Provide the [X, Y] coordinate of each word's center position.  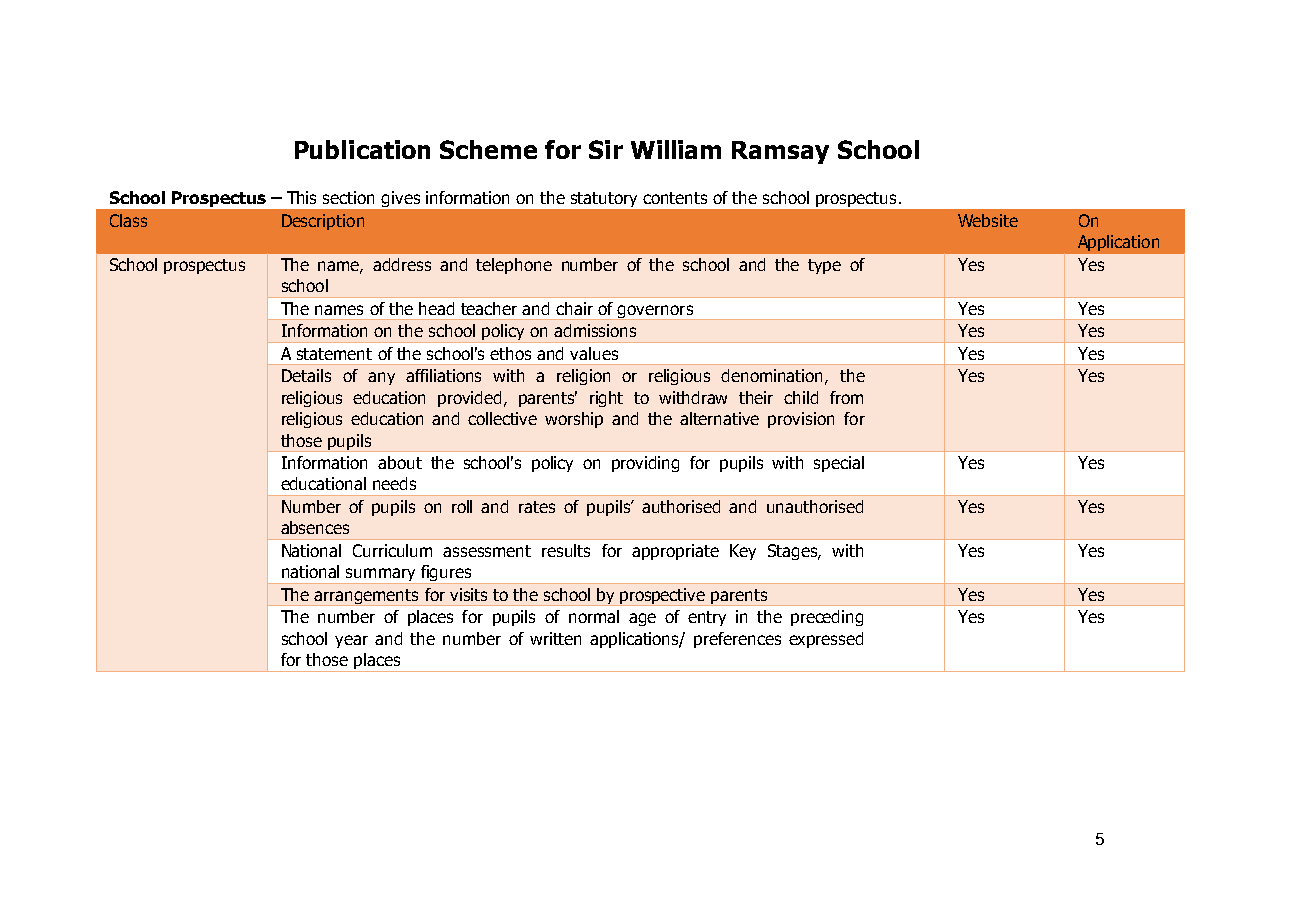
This [301, 197]
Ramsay [780, 152]
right [606, 399]
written [555, 638]
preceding [827, 618]
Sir [606, 149]
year [351, 641]
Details [306, 375]
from [846, 397]
